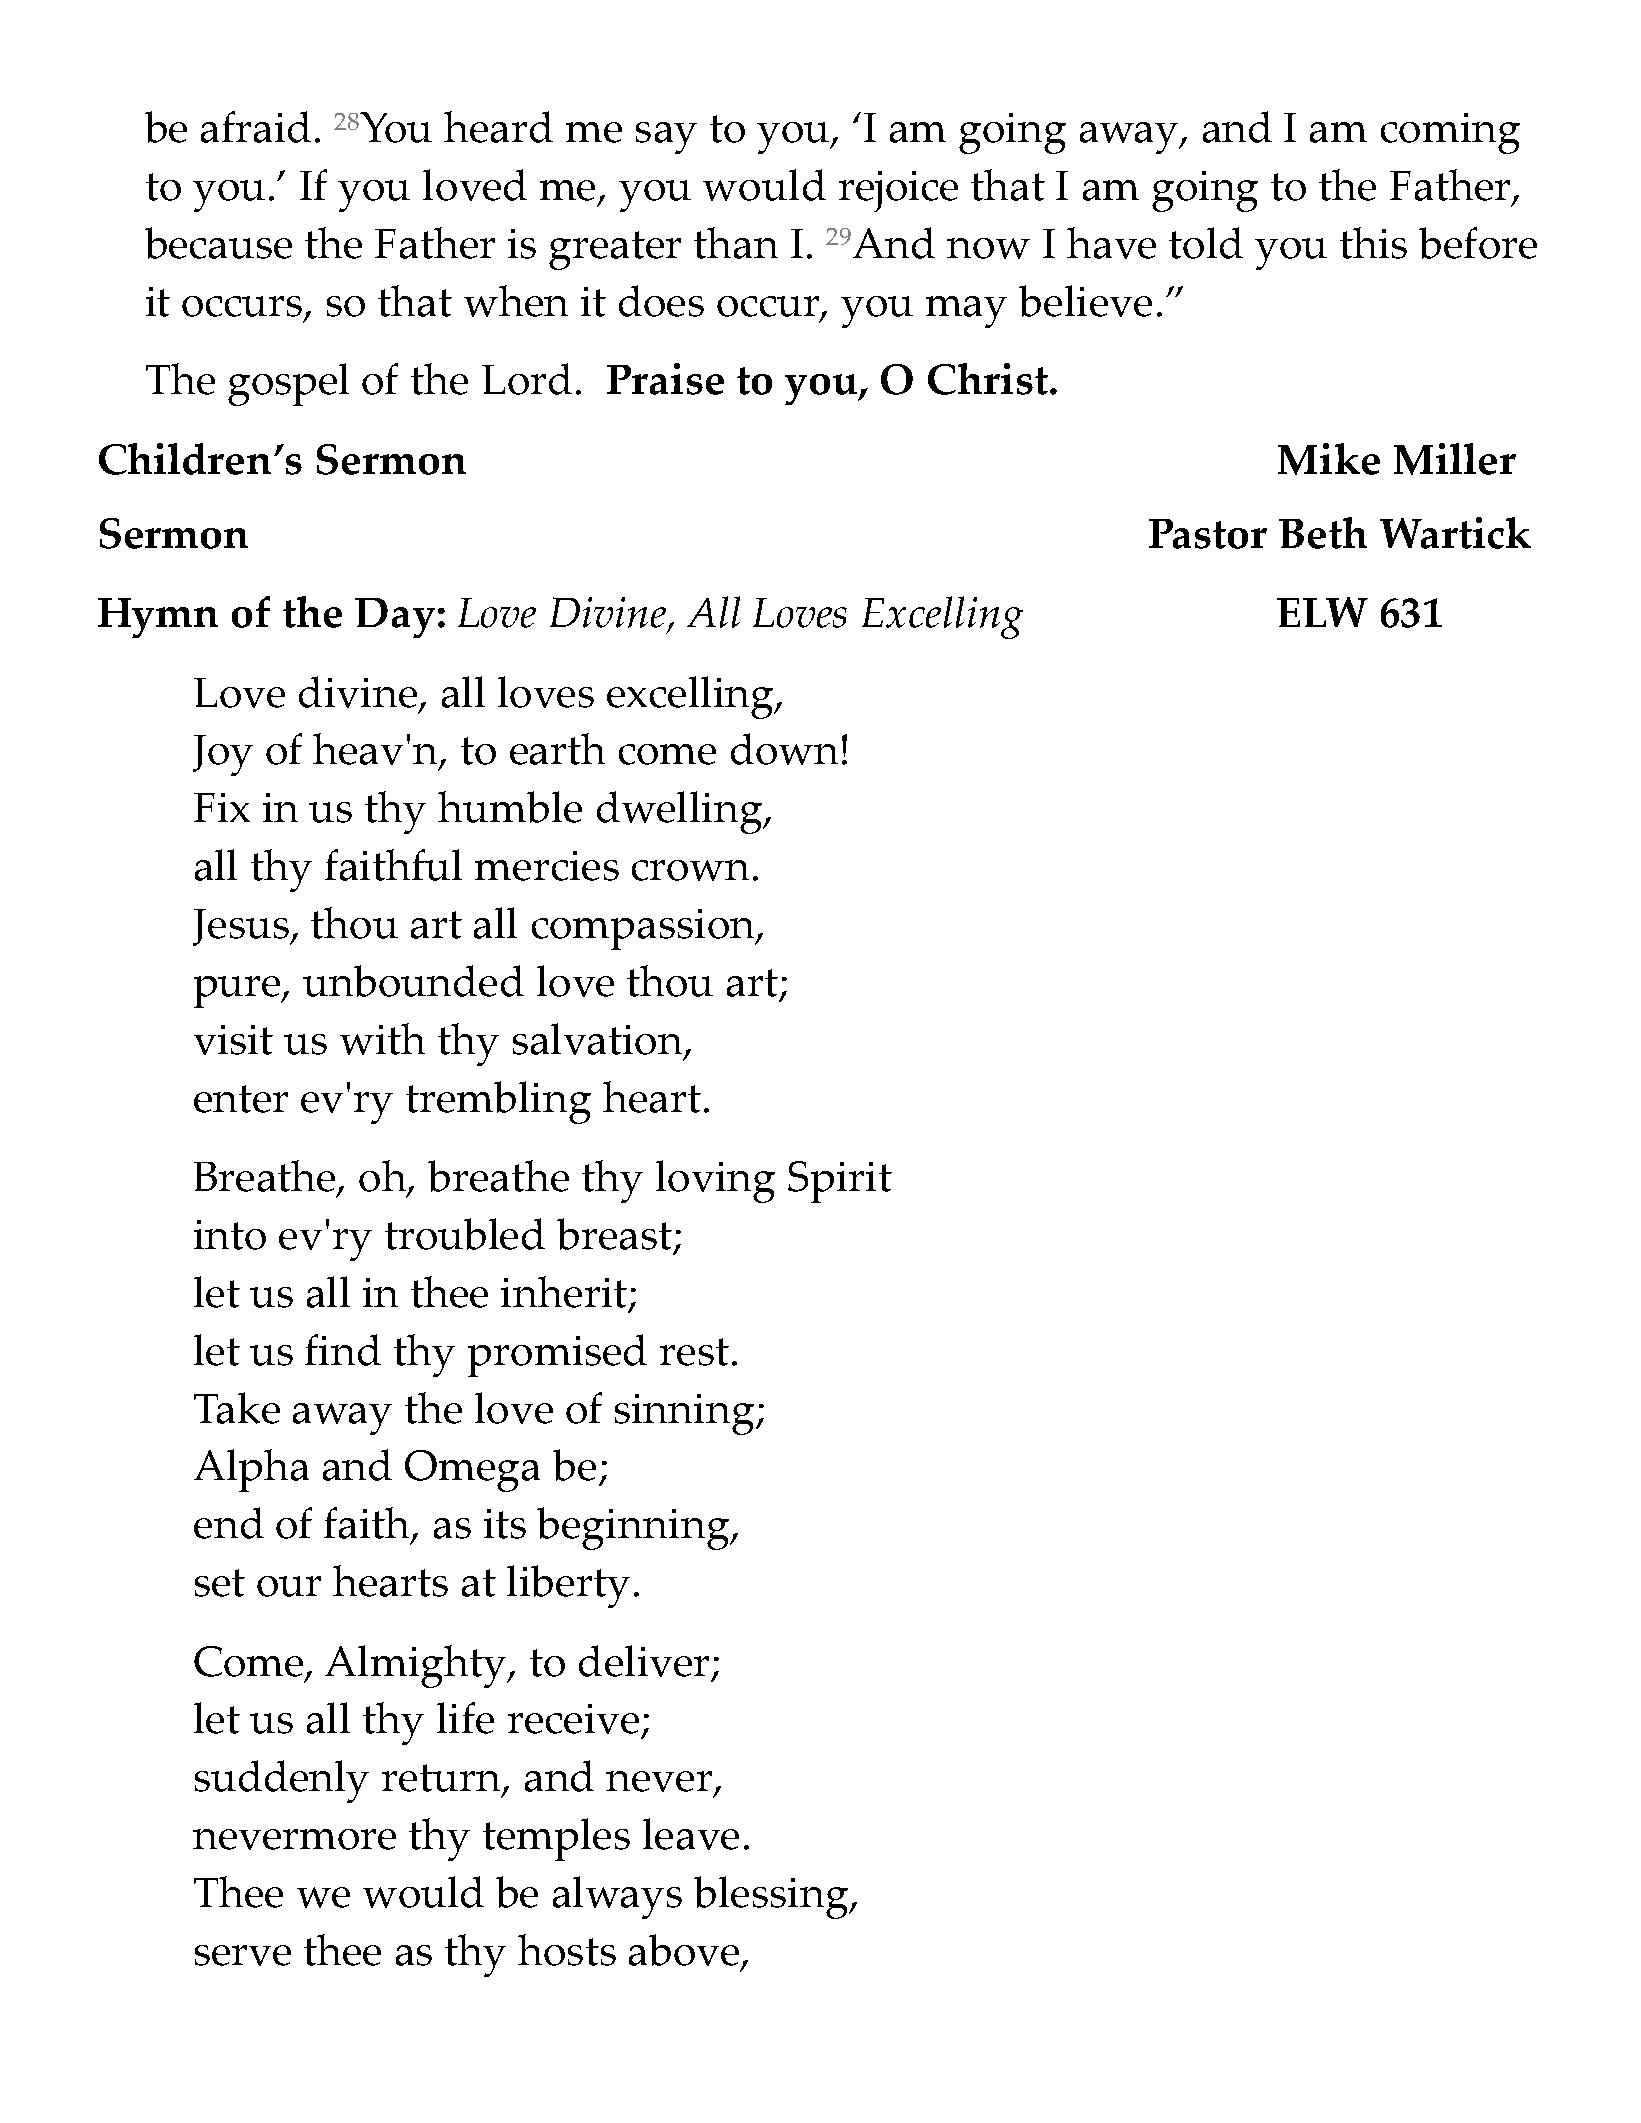 The height and width of the page is (2123, 1641). Describe the element at coordinates (772, 1897) in the page. I see `blessing` at that location.
